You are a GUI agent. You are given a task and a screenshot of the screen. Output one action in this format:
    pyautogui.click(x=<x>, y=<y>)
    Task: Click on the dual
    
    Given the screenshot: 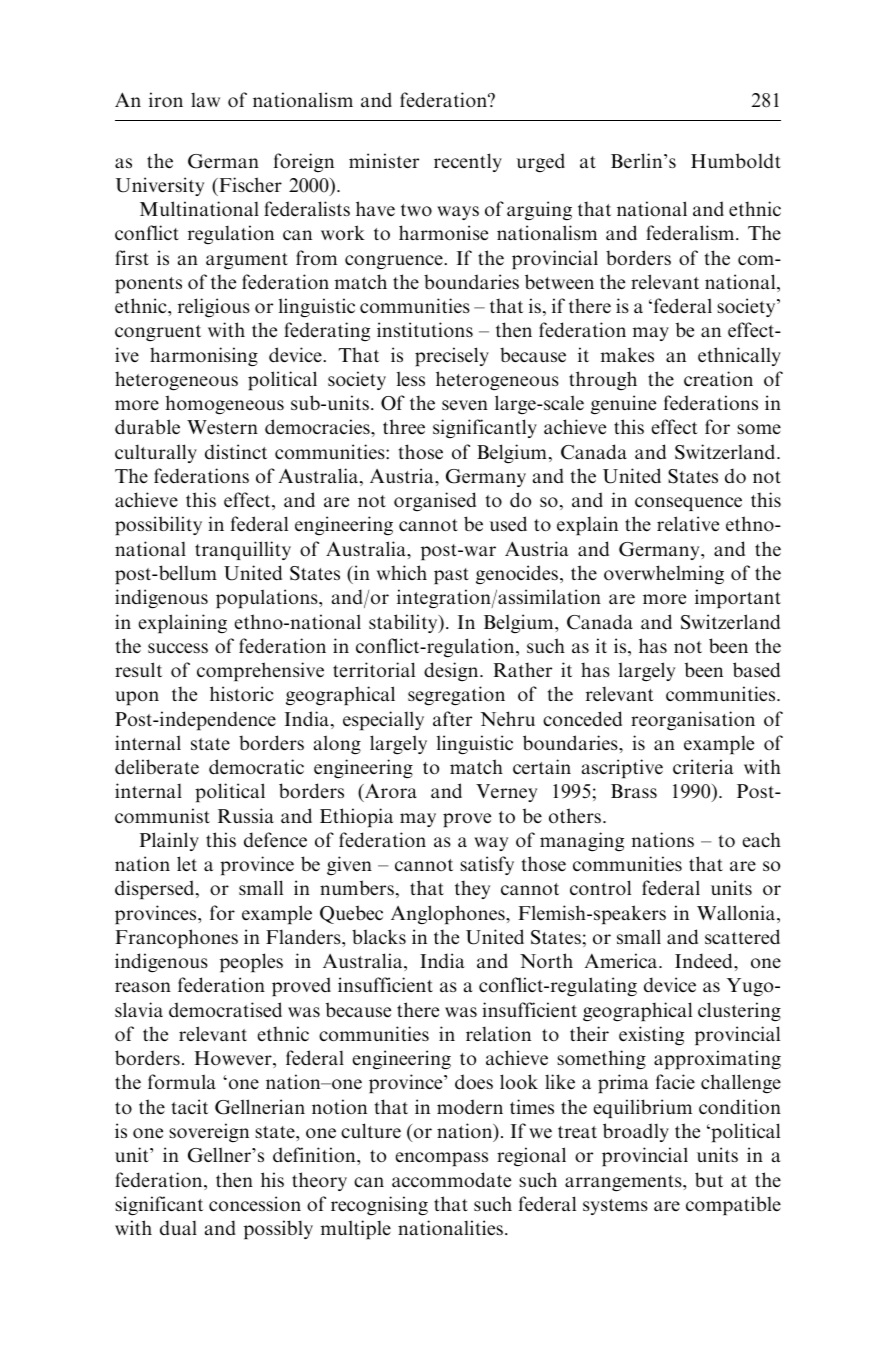 What is the action you would take?
    pyautogui.click(x=178, y=1227)
